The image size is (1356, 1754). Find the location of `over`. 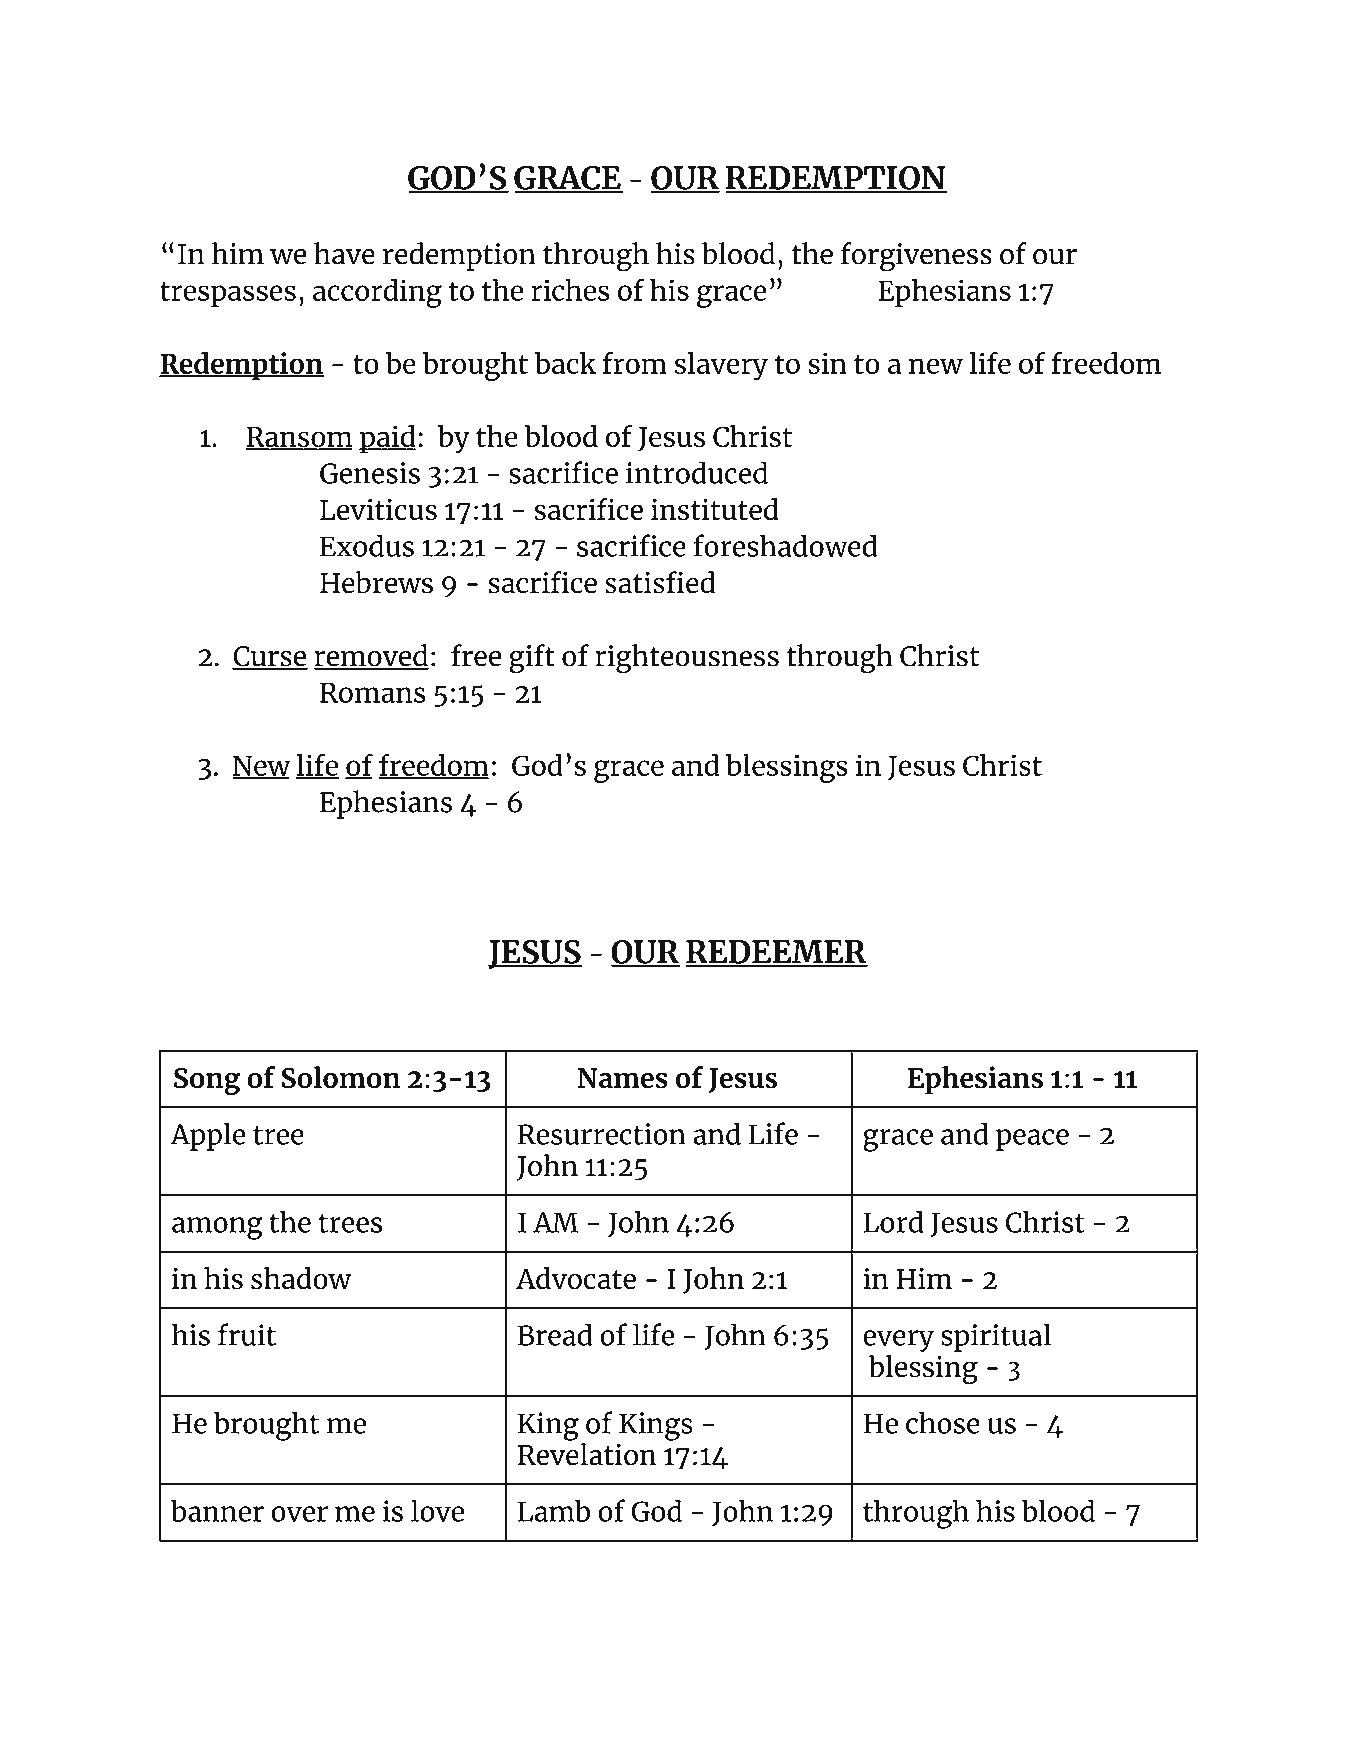

over is located at coordinates (299, 1514).
